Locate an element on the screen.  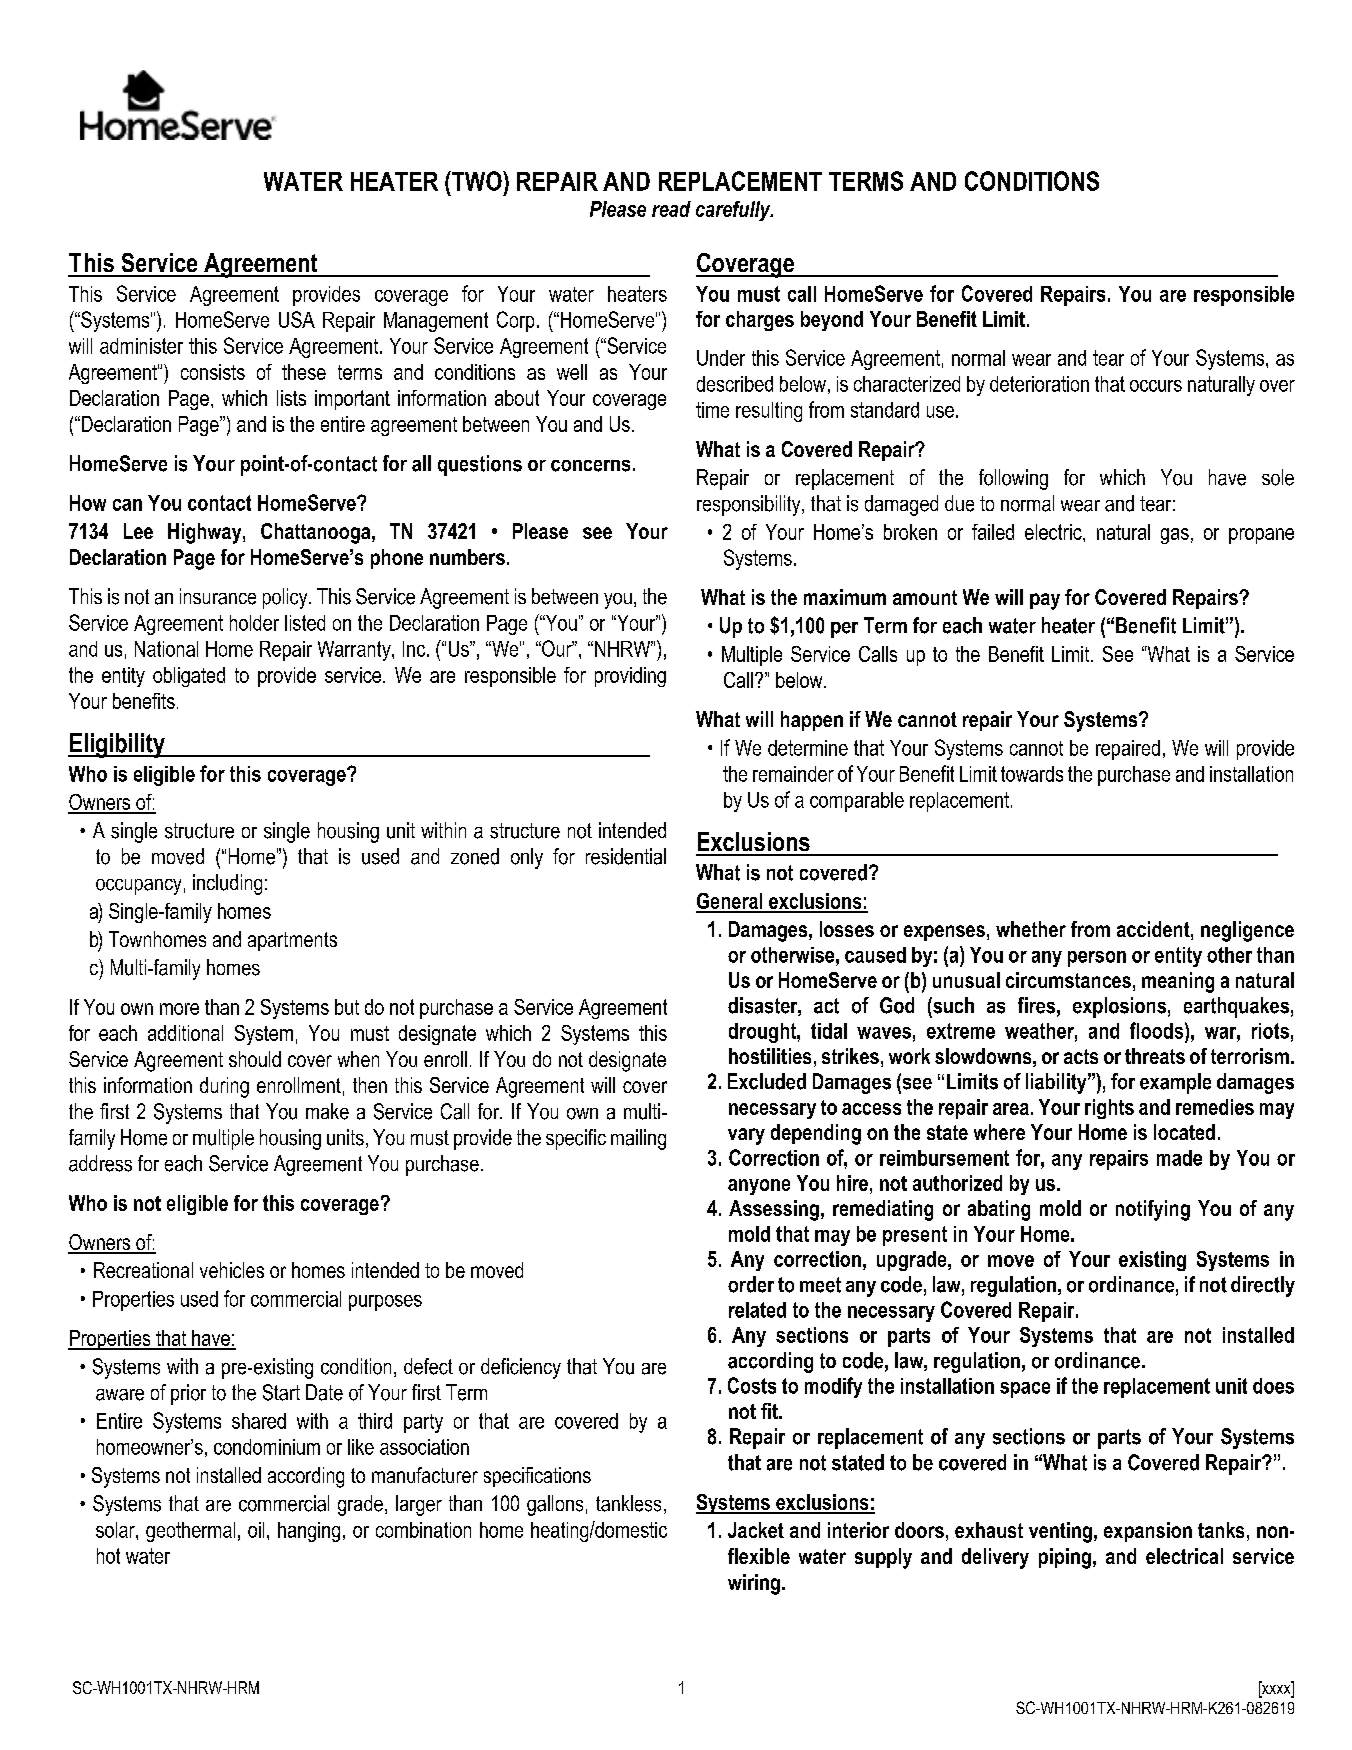
gas is located at coordinates (1175, 536).
